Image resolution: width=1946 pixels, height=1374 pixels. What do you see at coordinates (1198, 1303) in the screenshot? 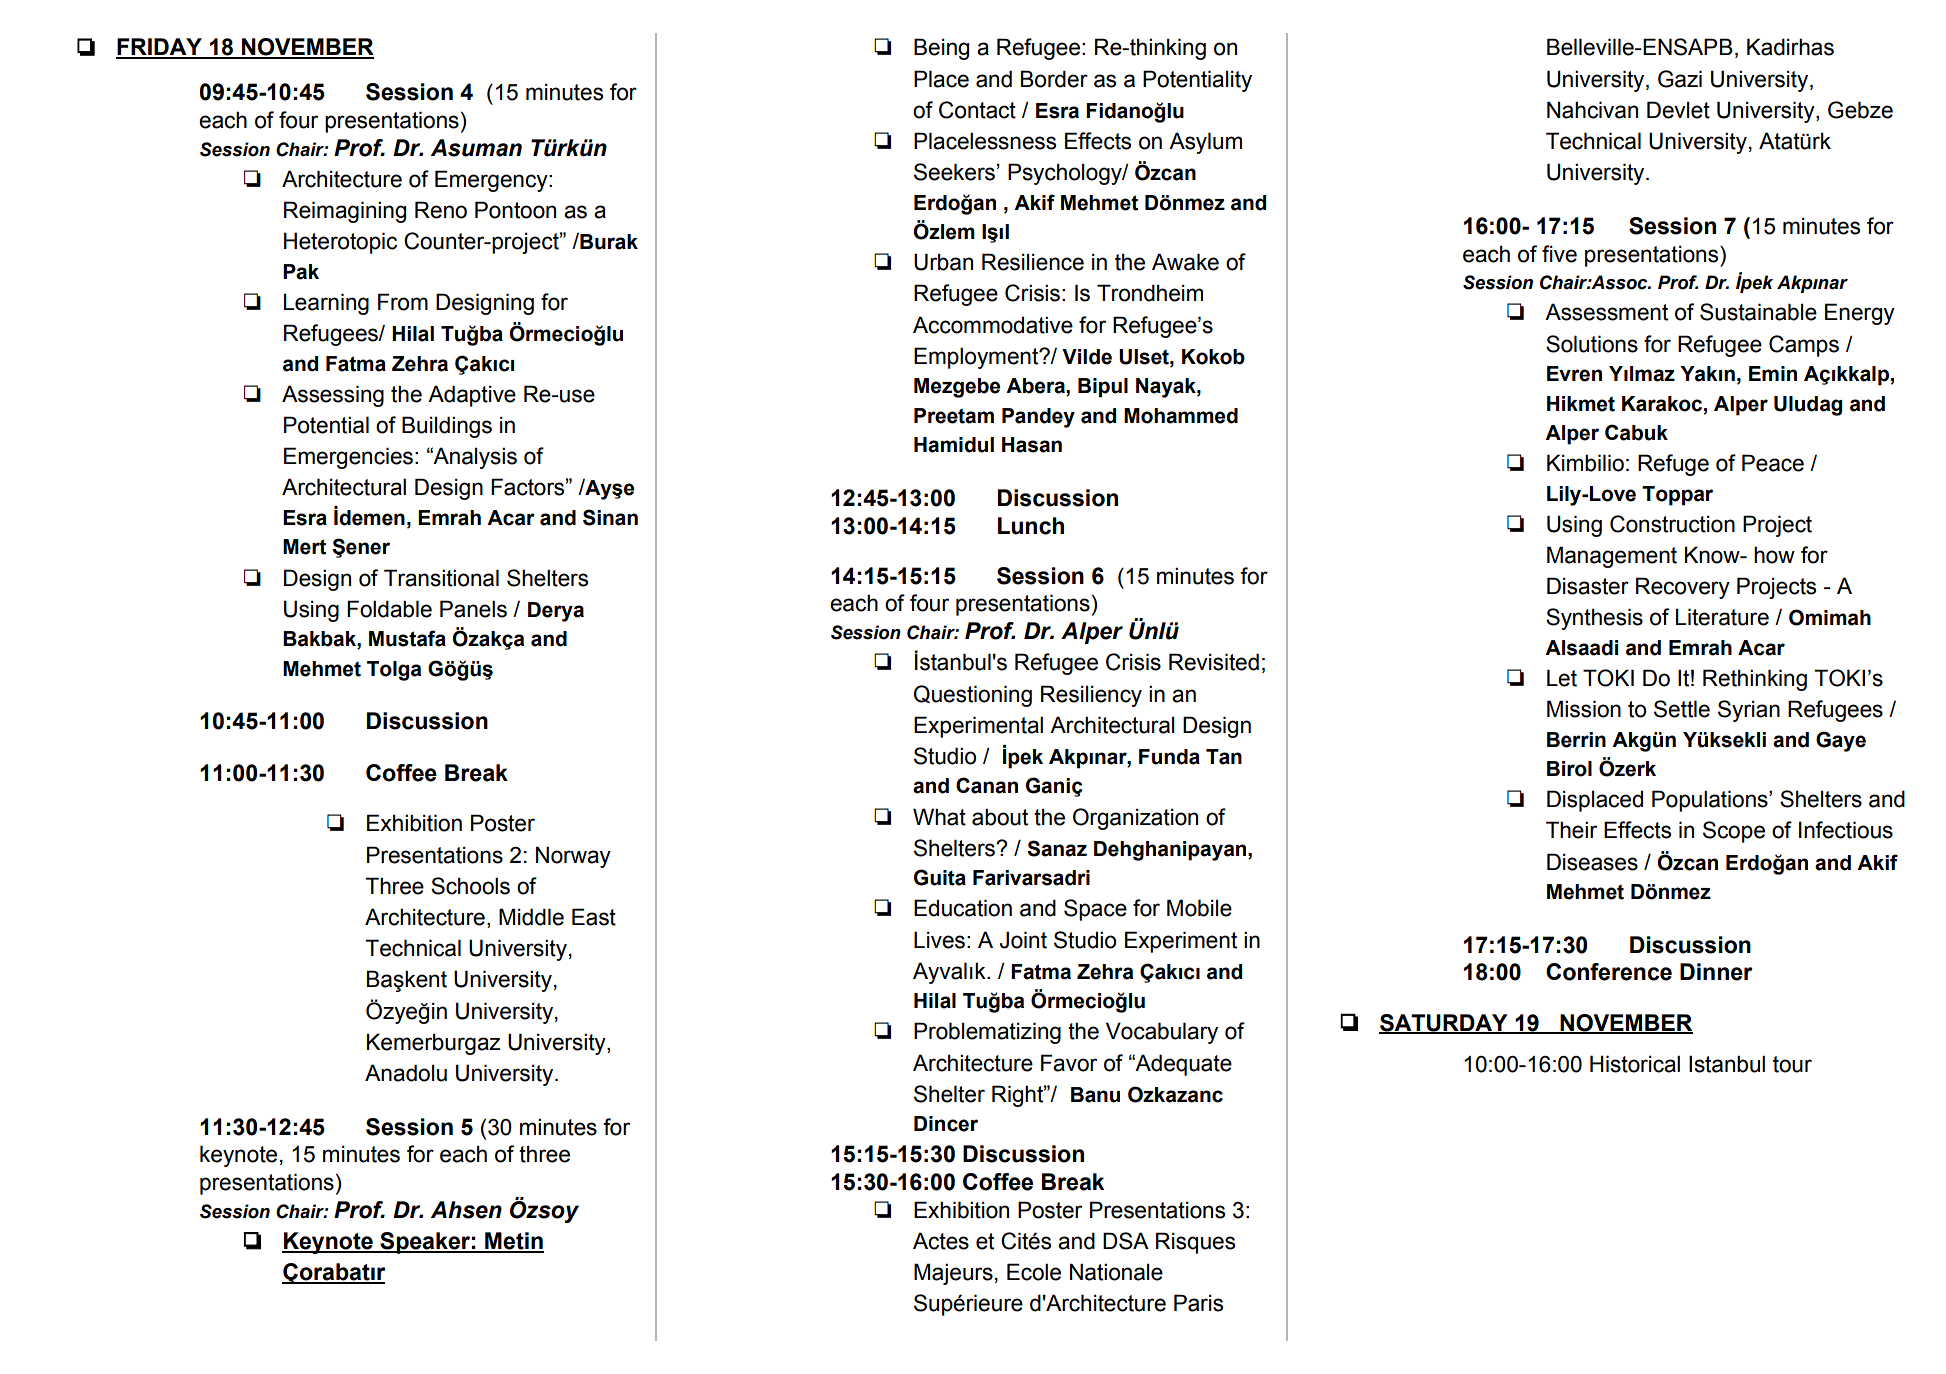
I see `Paris` at bounding box center [1198, 1303].
